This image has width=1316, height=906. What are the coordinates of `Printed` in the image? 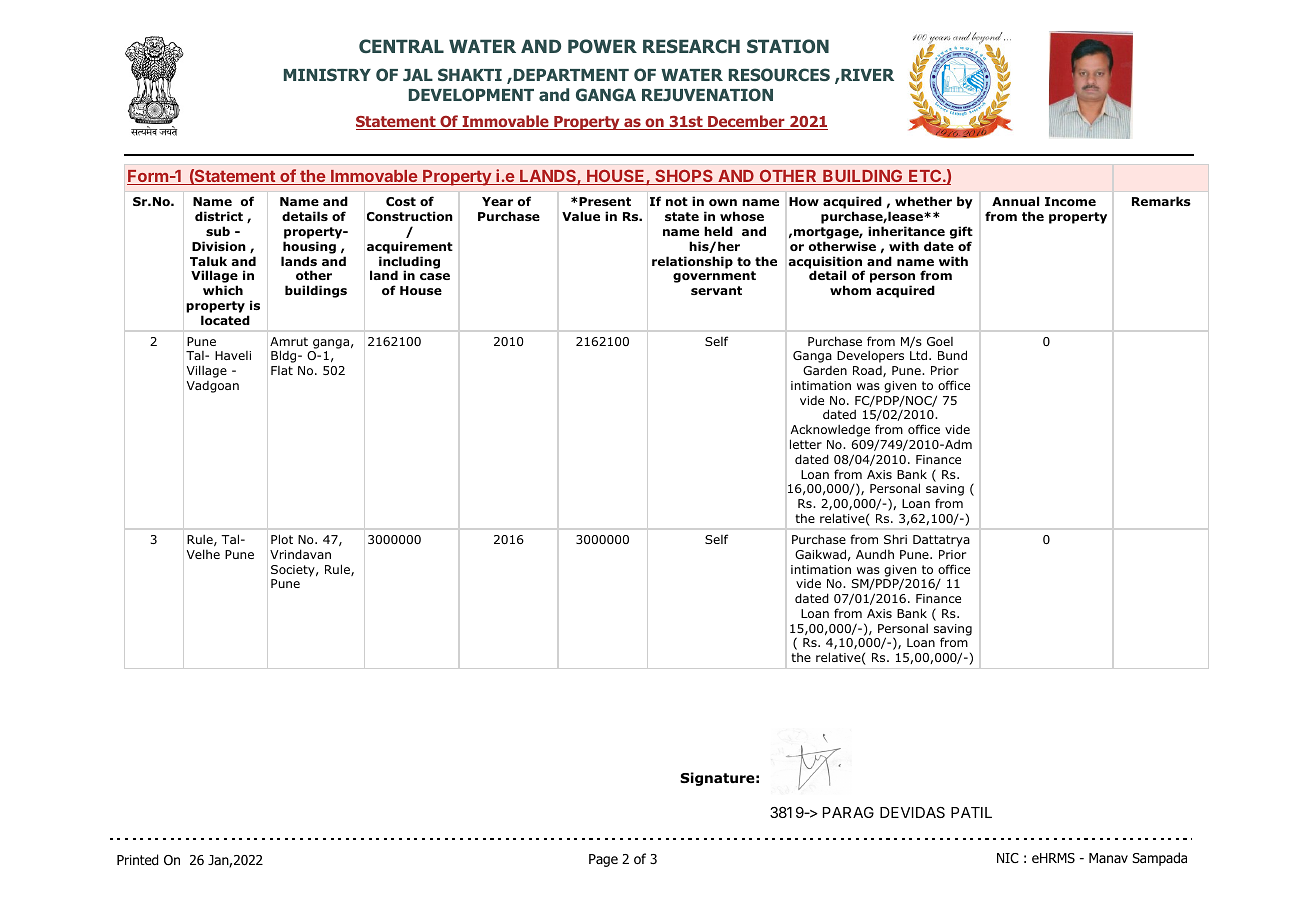 It's located at (137, 859).
